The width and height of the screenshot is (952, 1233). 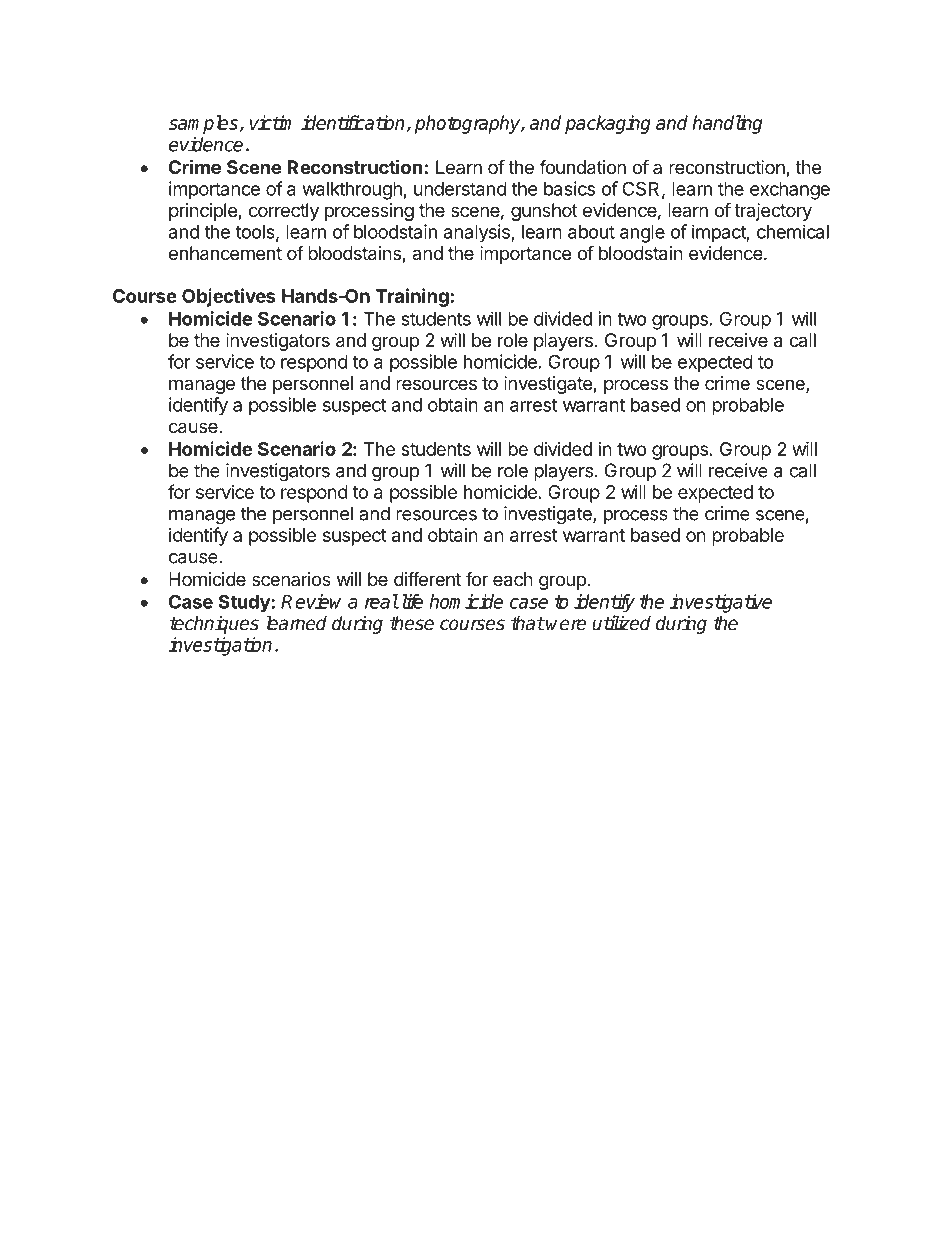 What do you see at coordinates (354, 123) in the screenshot?
I see `identification` at bounding box center [354, 123].
